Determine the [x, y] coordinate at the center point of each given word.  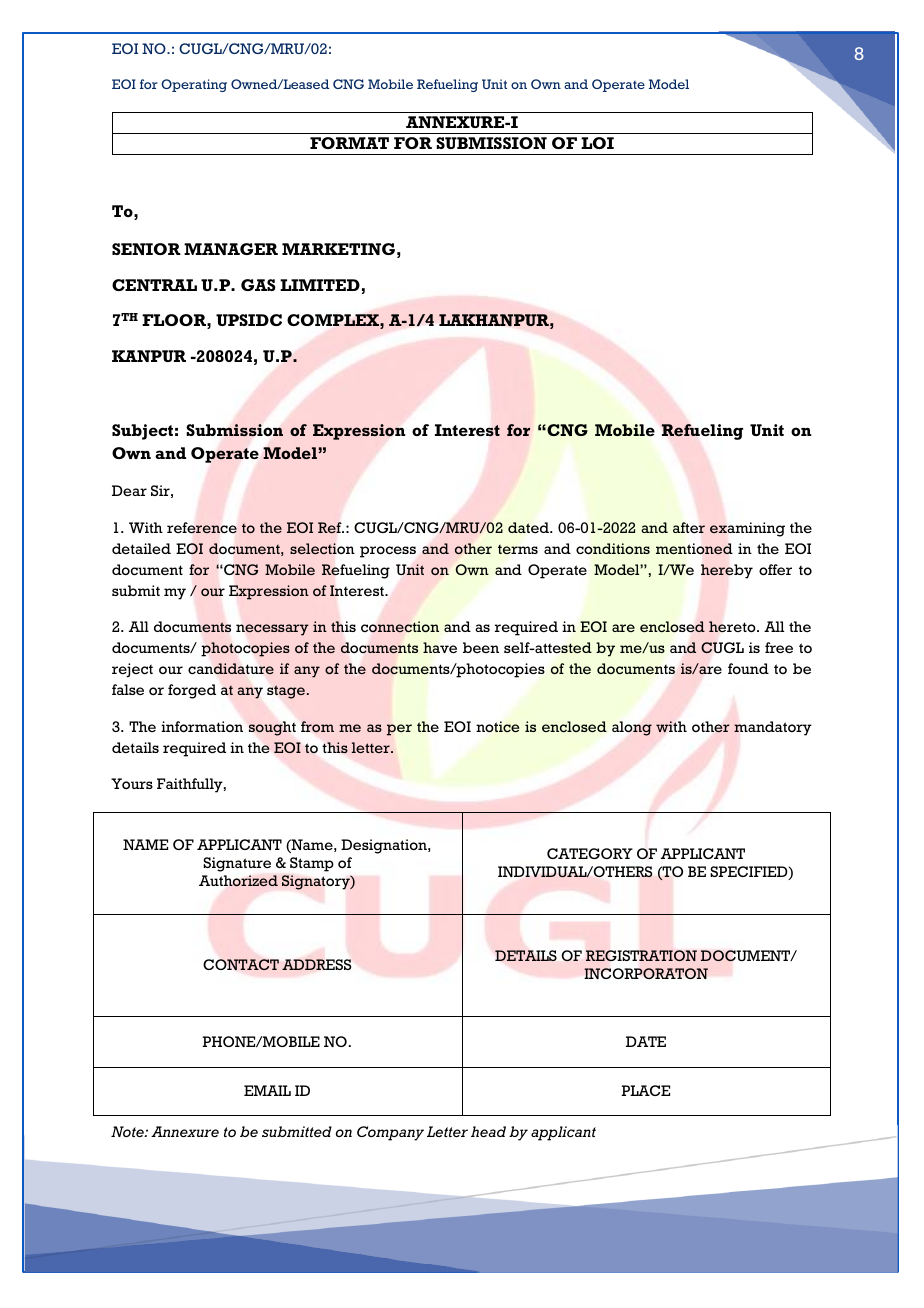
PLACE [646, 1090]
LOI [597, 143]
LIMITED [320, 285]
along [632, 728]
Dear [129, 490]
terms [518, 549]
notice [497, 726]
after [689, 527]
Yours [132, 783]
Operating [194, 85]
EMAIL [267, 1090]
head [488, 1131]
